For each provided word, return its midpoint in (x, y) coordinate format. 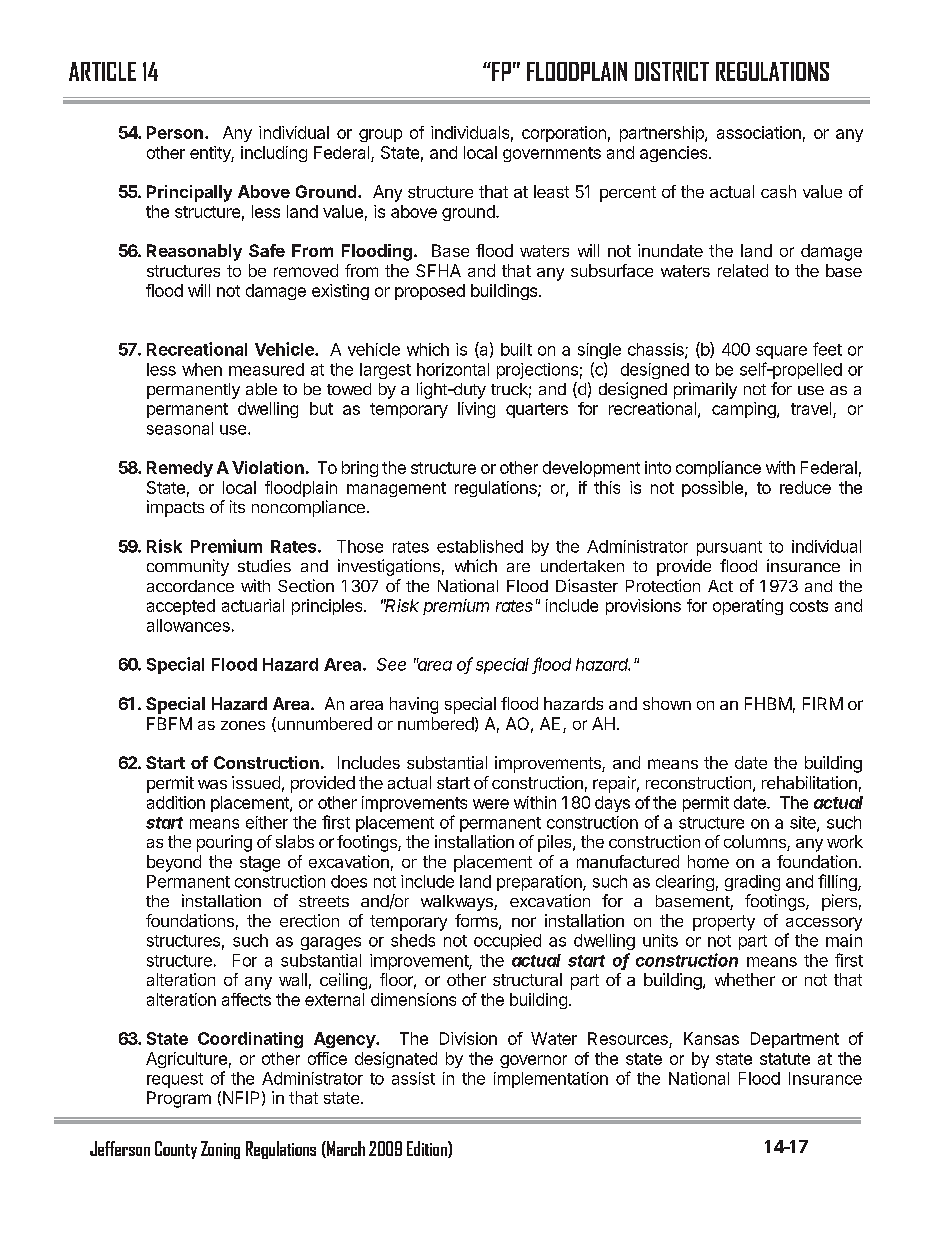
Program (179, 1099)
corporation (564, 134)
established (480, 546)
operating (748, 607)
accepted (181, 607)
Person (175, 132)
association (759, 132)
